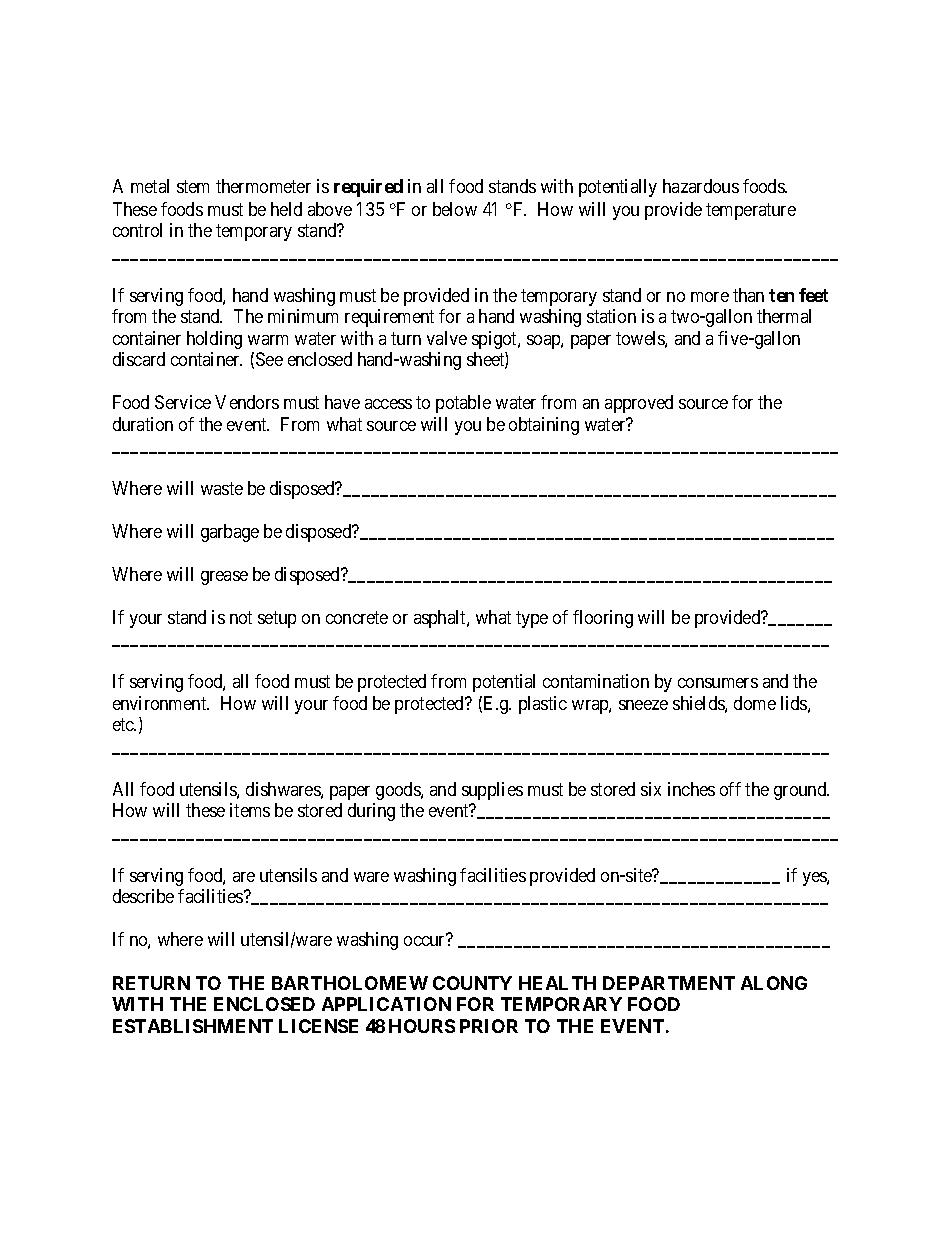 This screenshot has width=952, height=1233. I want to click on not, so click(241, 617).
